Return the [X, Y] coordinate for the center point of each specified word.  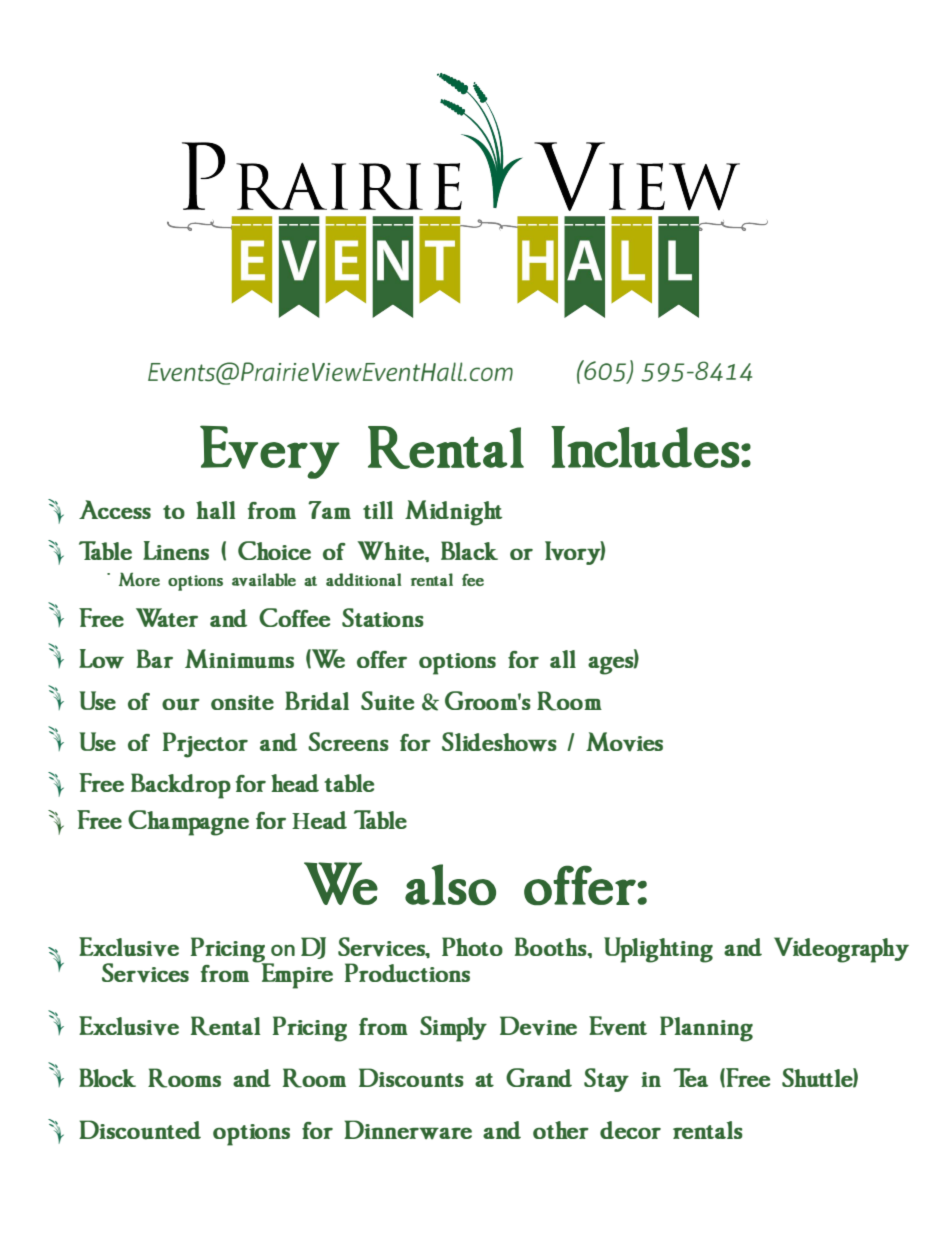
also [450, 884]
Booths [552, 946]
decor [630, 1130]
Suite [387, 701]
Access [115, 509]
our [181, 705]
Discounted [140, 1130]
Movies [624, 742]
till [378, 510]
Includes [646, 447]
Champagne [188, 823]
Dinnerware [408, 1129]
